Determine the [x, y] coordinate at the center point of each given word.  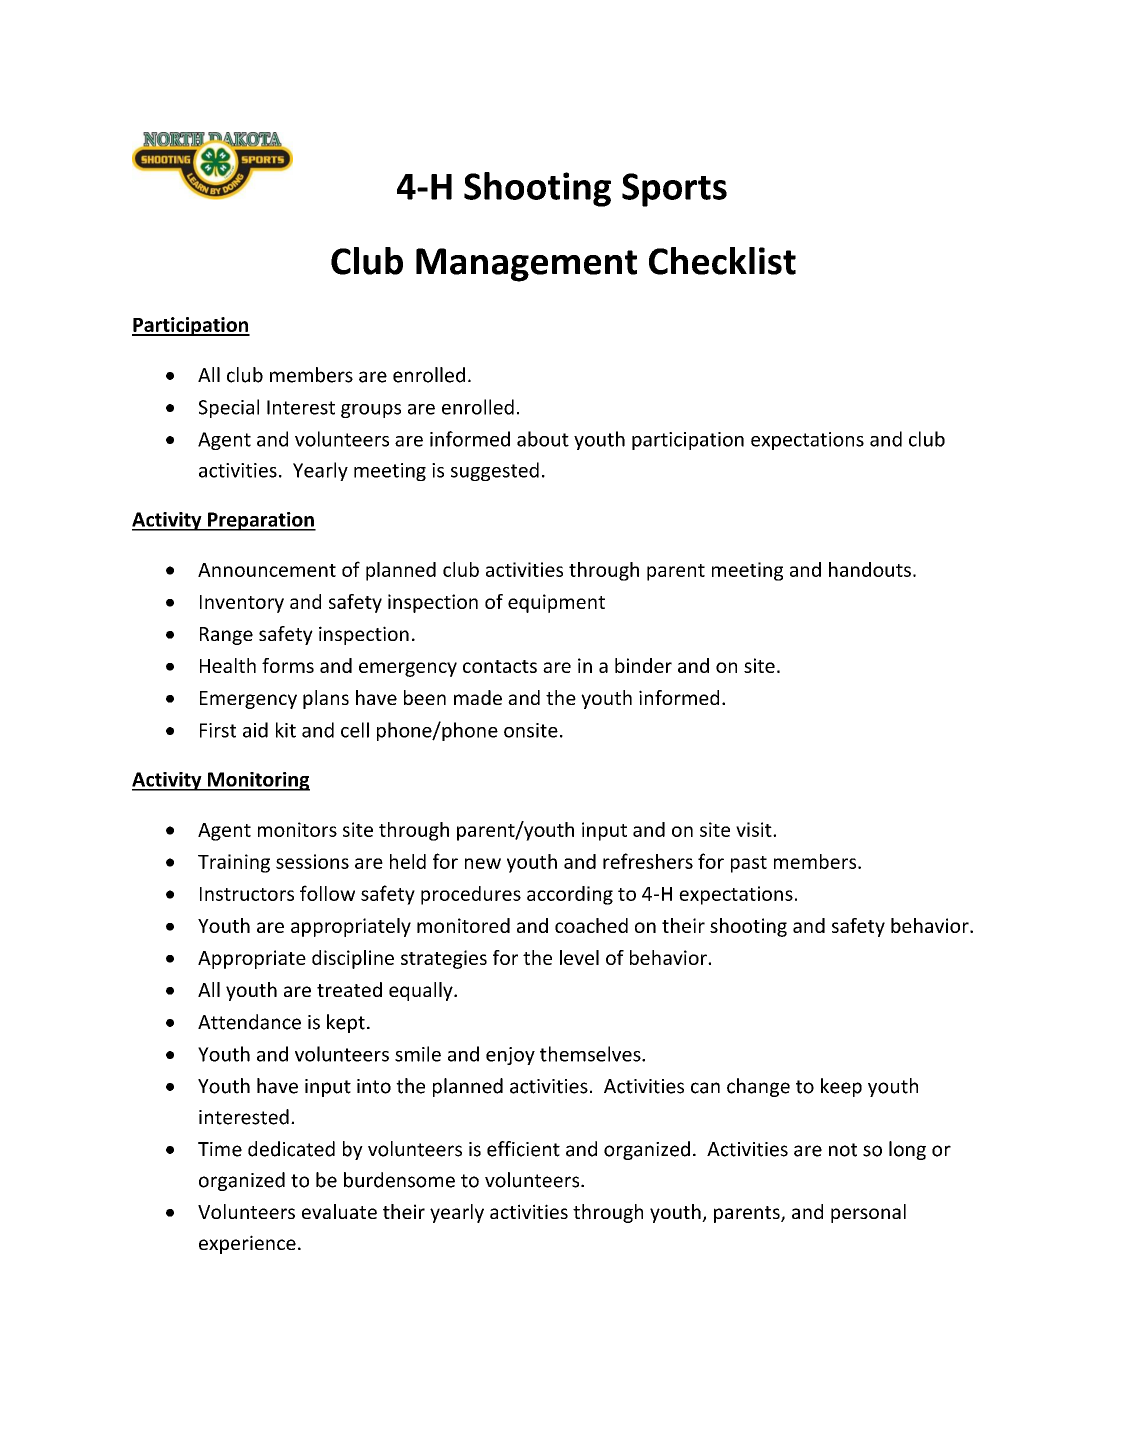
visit [755, 829]
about [543, 439]
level [579, 957]
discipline [353, 959]
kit [286, 730]
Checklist [722, 261]
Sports [674, 190]
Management [526, 265]
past [749, 864]
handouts [870, 569]
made [478, 697]
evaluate [339, 1211]
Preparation [261, 521]
